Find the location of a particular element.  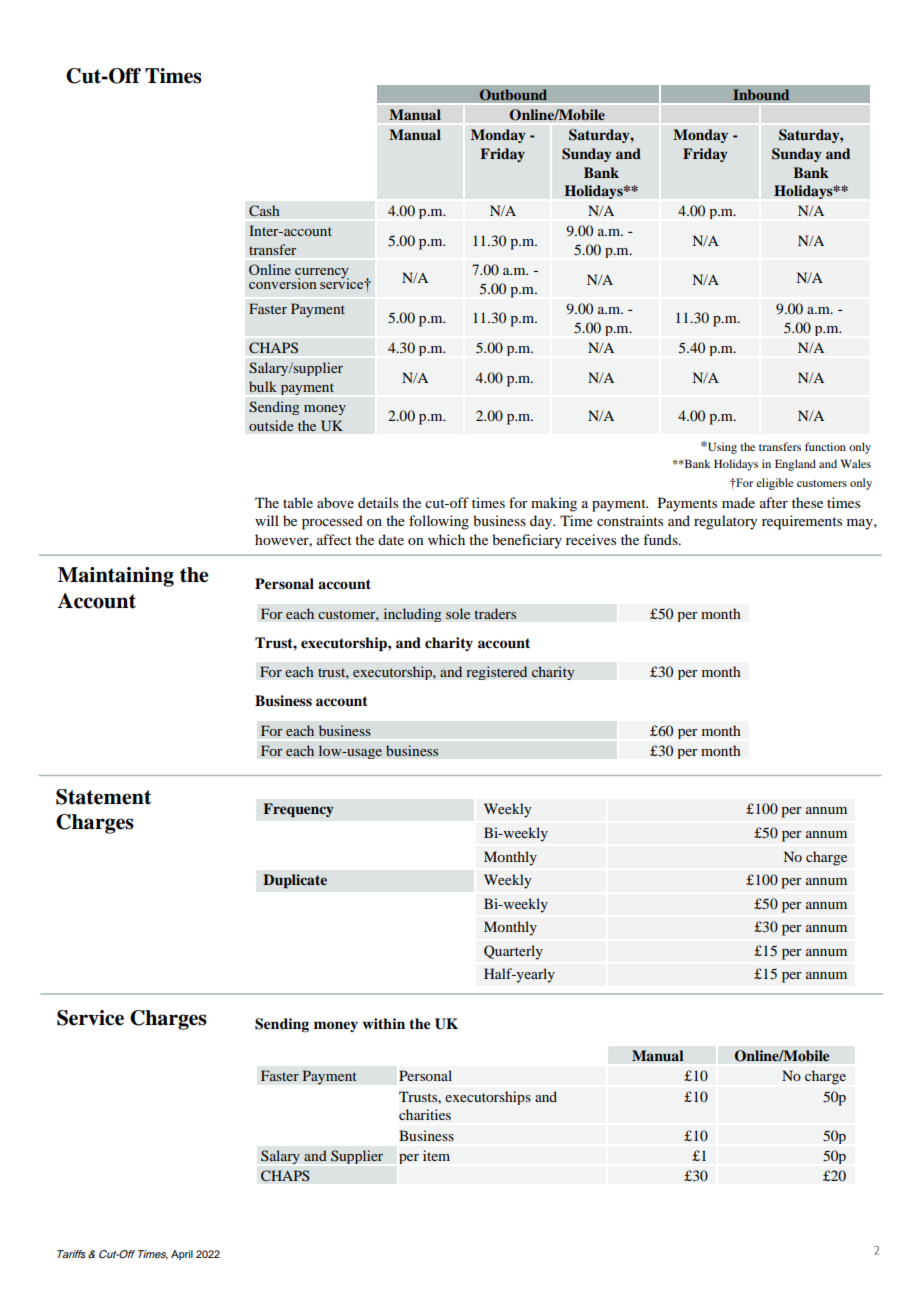

Maintaining is located at coordinates (116, 577).
